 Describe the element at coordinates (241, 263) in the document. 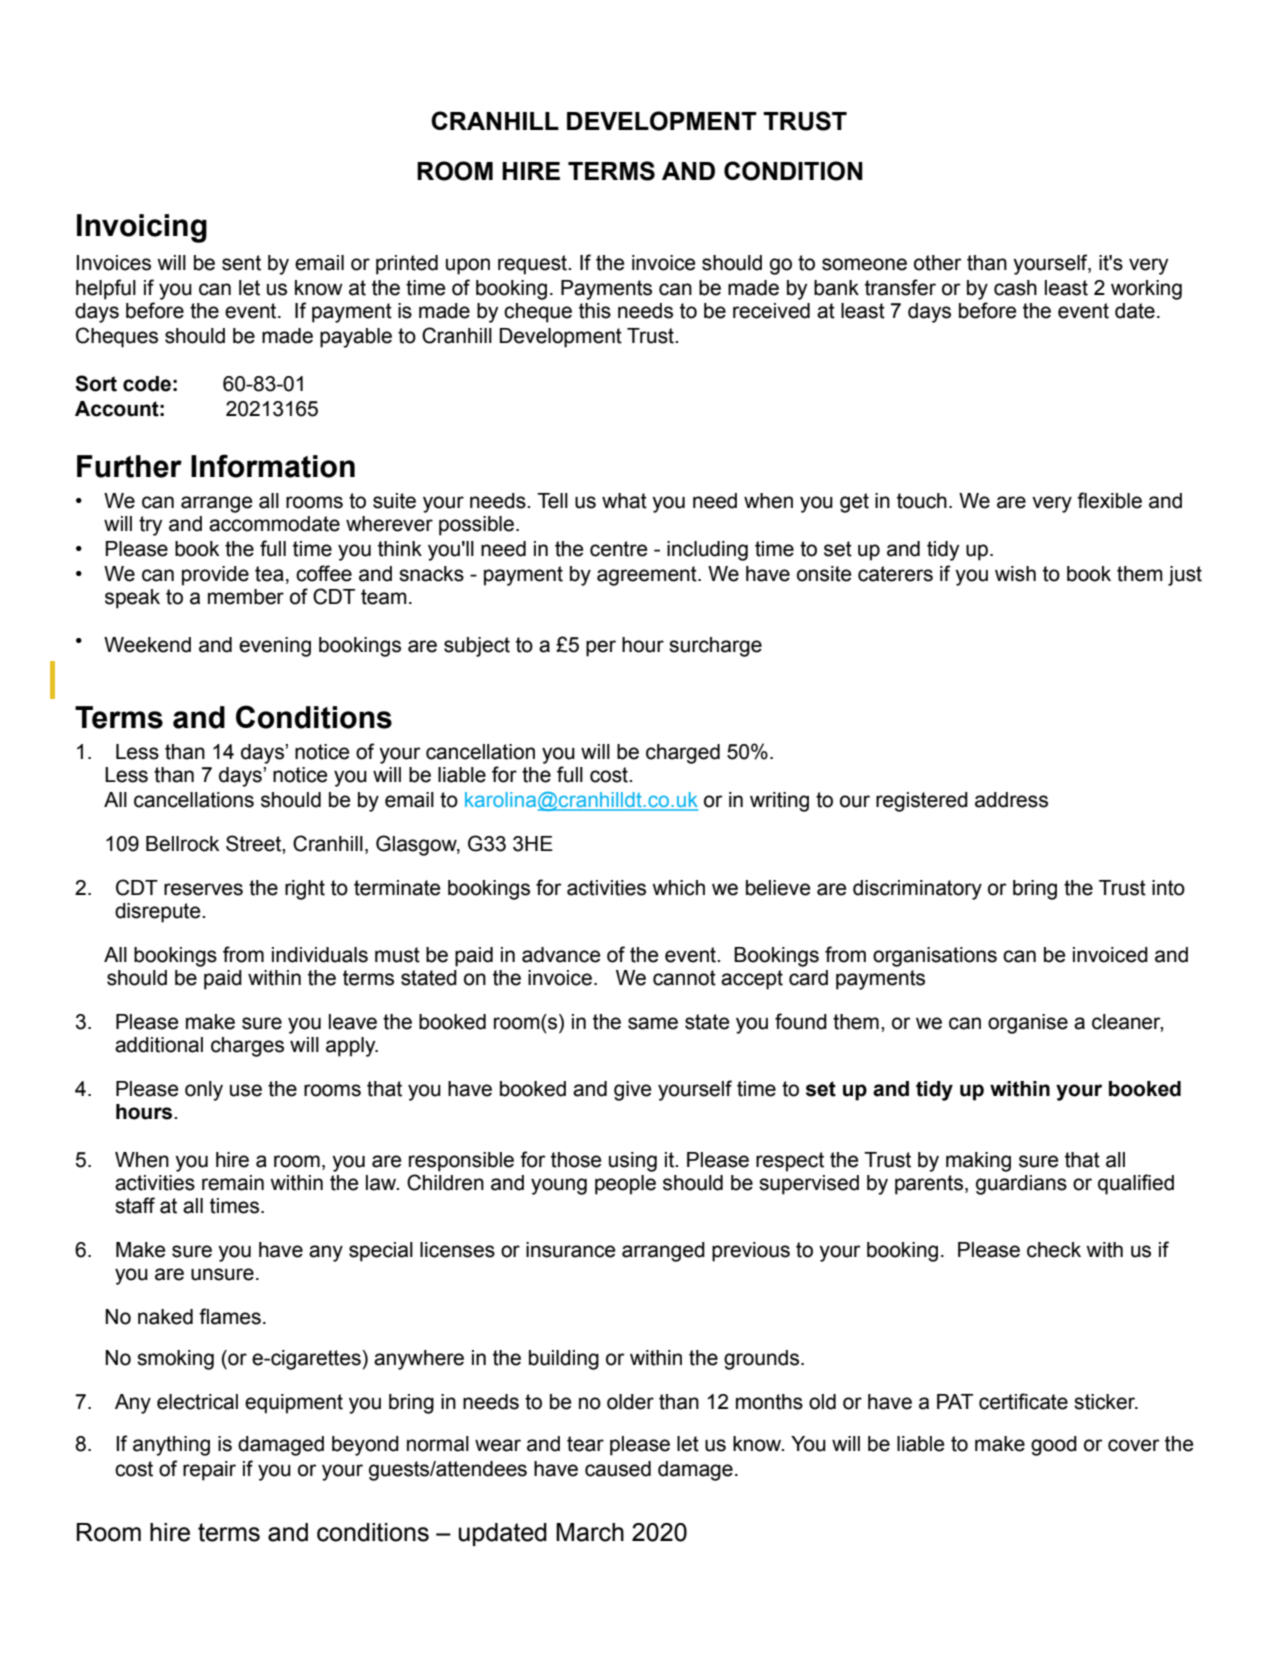

I see `sent` at that location.
